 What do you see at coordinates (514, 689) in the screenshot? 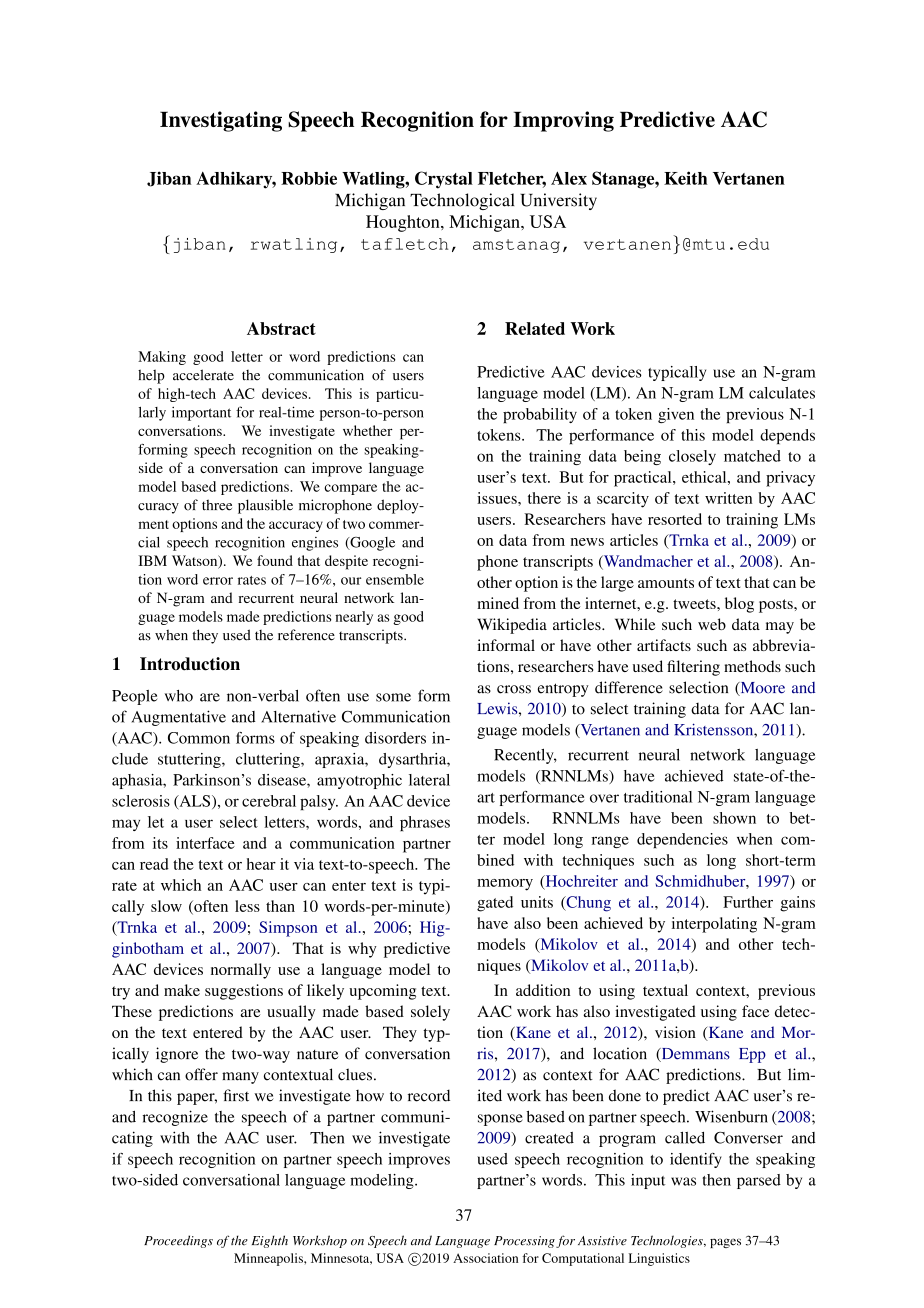
I see `cross` at bounding box center [514, 689].
